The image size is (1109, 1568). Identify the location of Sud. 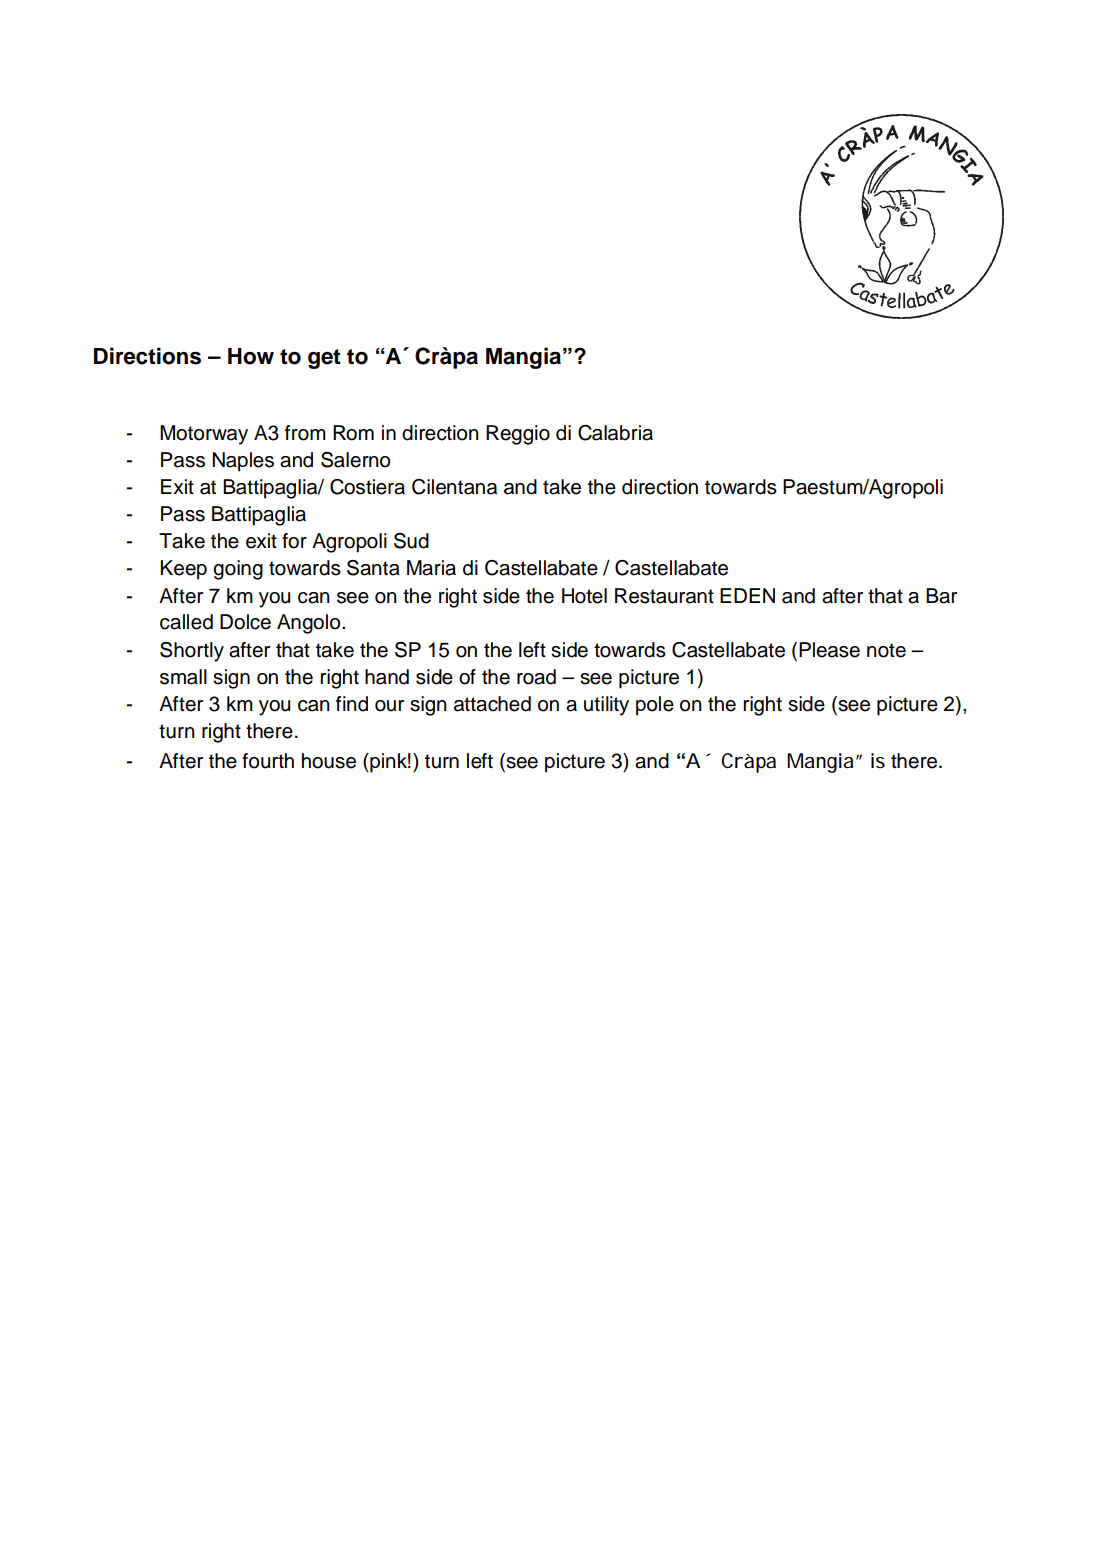
(411, 541).
